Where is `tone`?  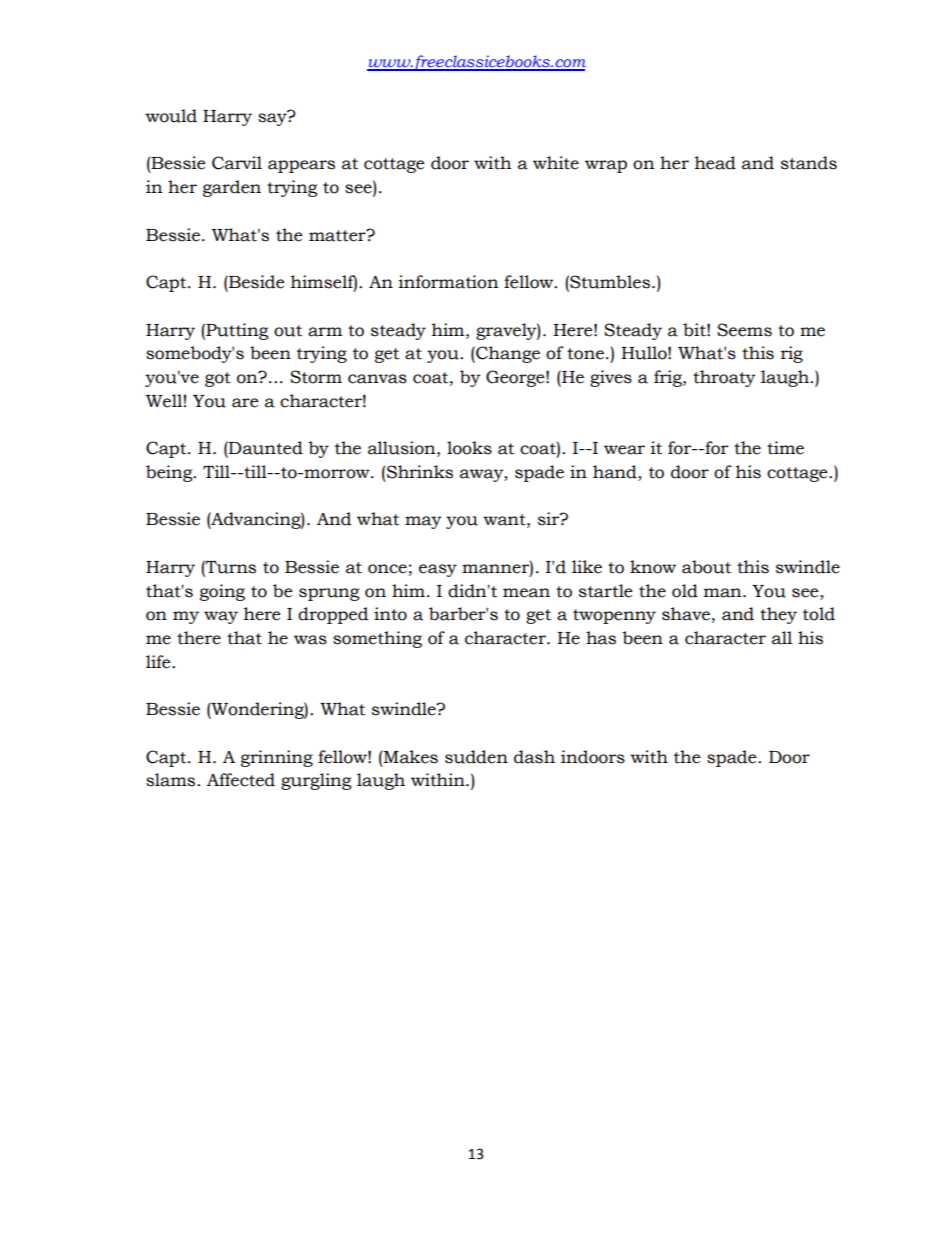
tone is located at coordinates (585, 354).
